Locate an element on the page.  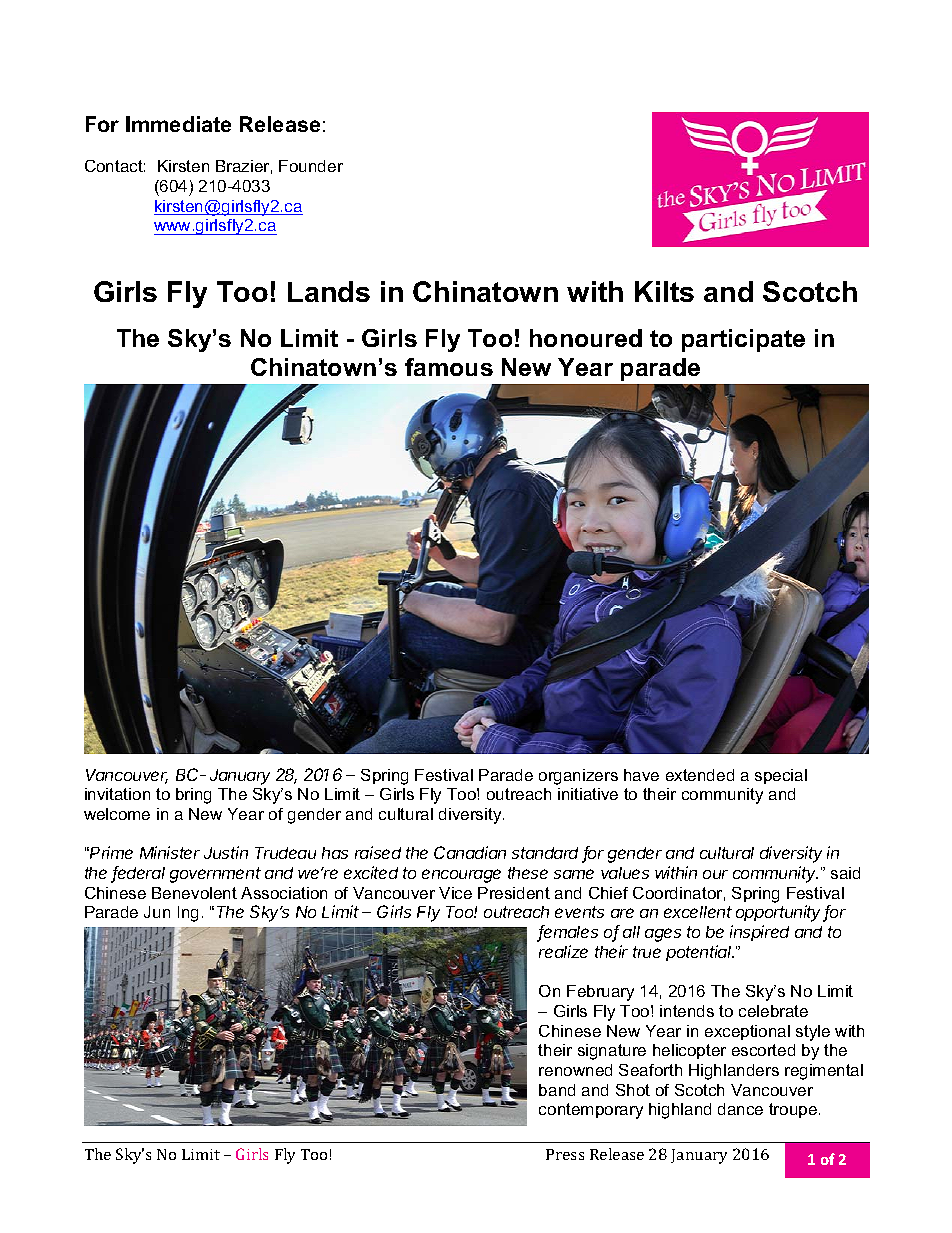
bring is located at coordinates (193, 796).
